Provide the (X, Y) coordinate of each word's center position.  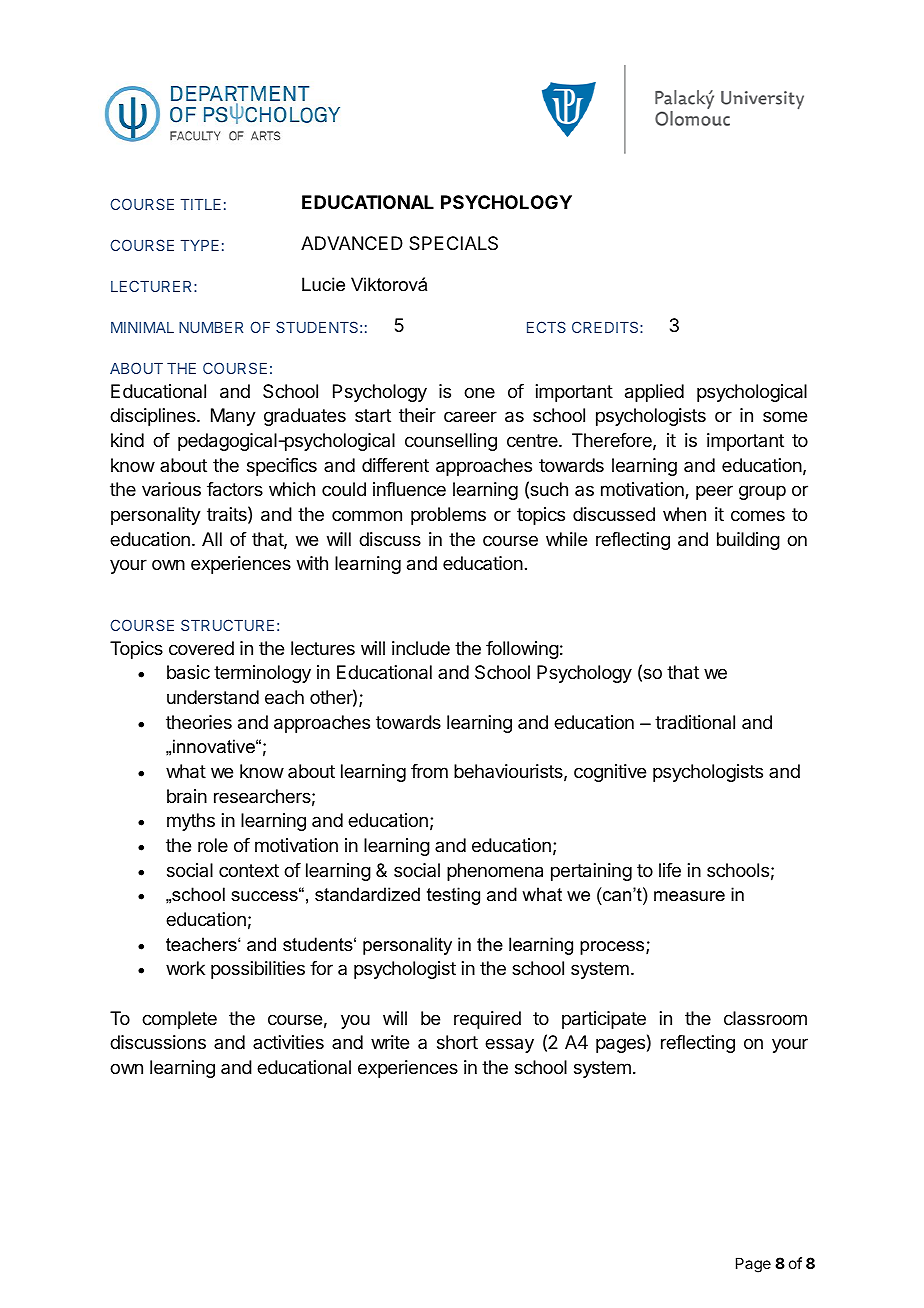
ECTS (546, 327)
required (487, 1020)
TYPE (200, 245)
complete (179, 1020)
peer (714, 492)
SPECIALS (453, 243)
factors (235, 489)
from (429, 771)
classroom (765, 1018)
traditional (695, 722)
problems (448, 516)
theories (199, 722)
